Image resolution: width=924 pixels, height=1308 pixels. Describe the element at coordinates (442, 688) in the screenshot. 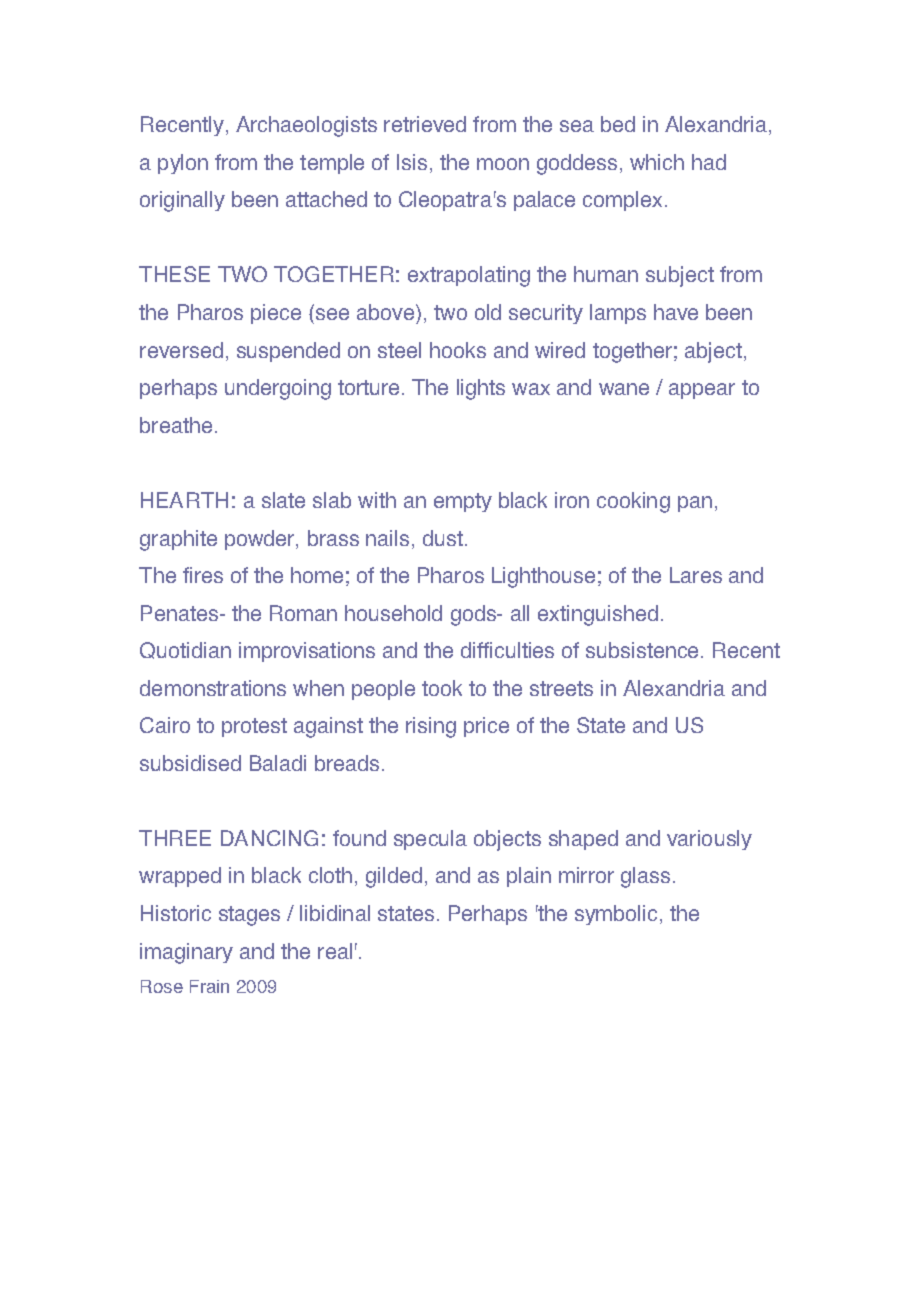

I see `took` at that location.
